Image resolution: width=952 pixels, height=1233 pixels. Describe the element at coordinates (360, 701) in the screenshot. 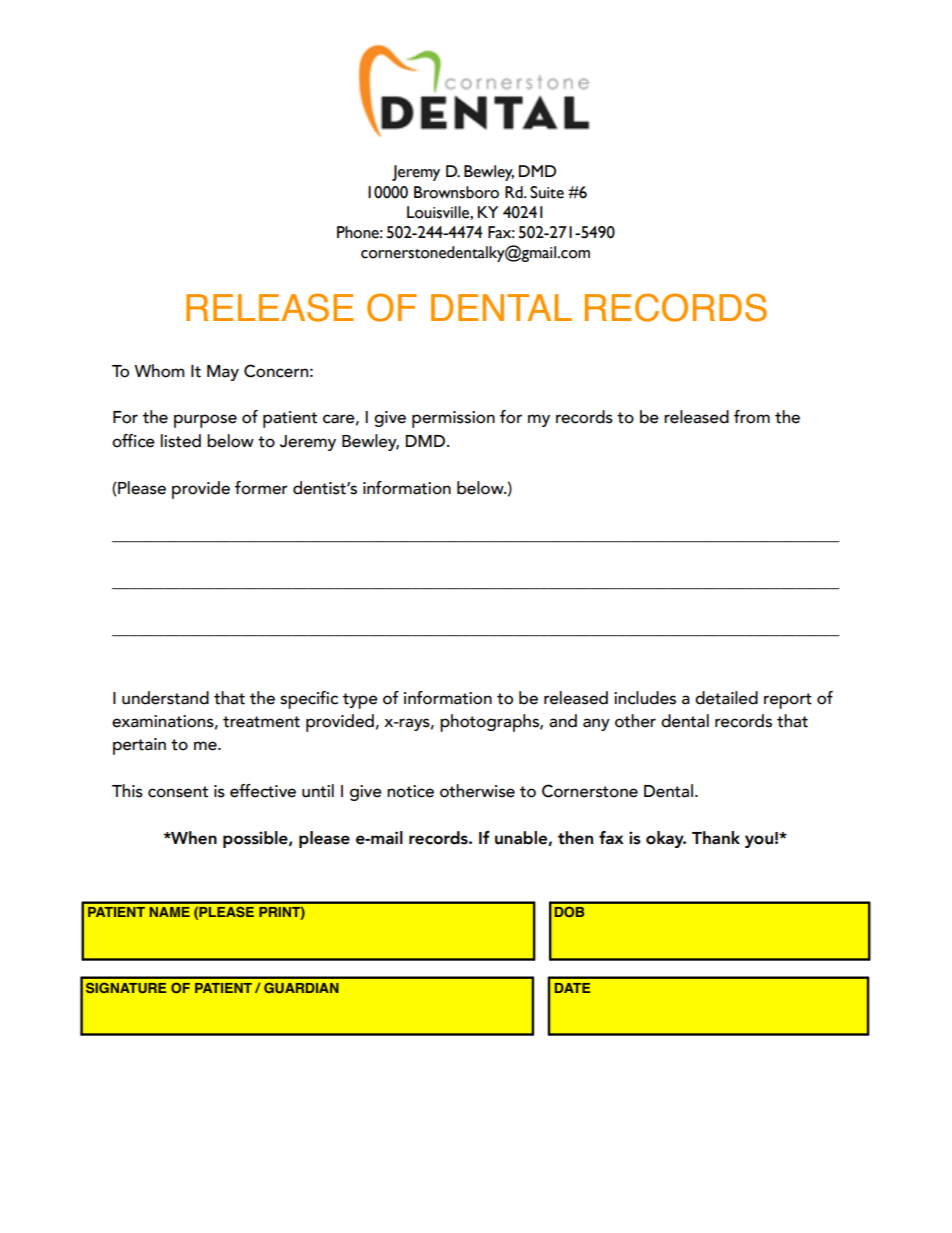

I see `type` at that location.
